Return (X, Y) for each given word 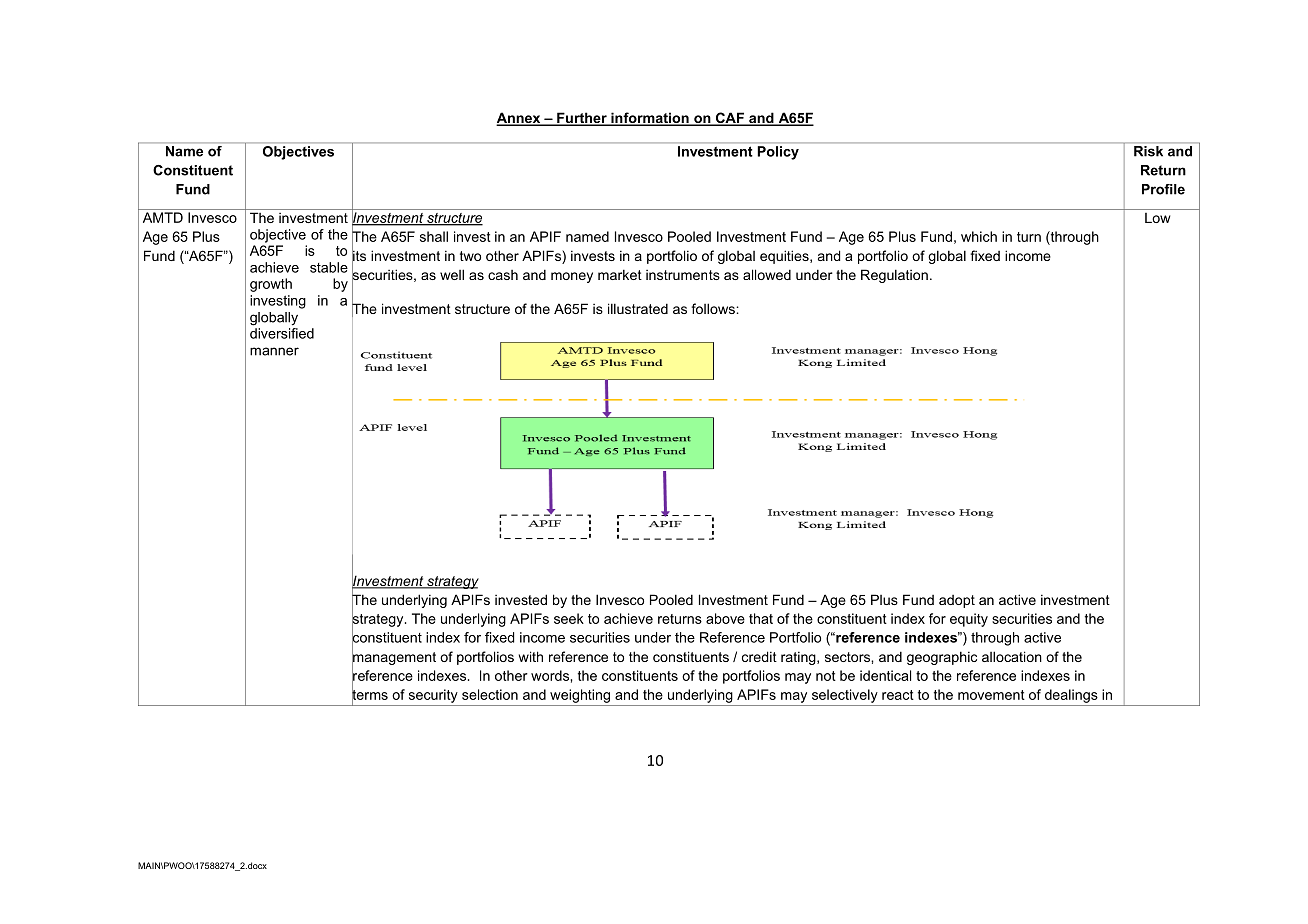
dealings (1071, 696)
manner (274, 351)
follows (714, 308)
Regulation (894, 276)
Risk (1148, 151)
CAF (729, 119)
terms (370, 694)
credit (759, 656)
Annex (519, 119)
